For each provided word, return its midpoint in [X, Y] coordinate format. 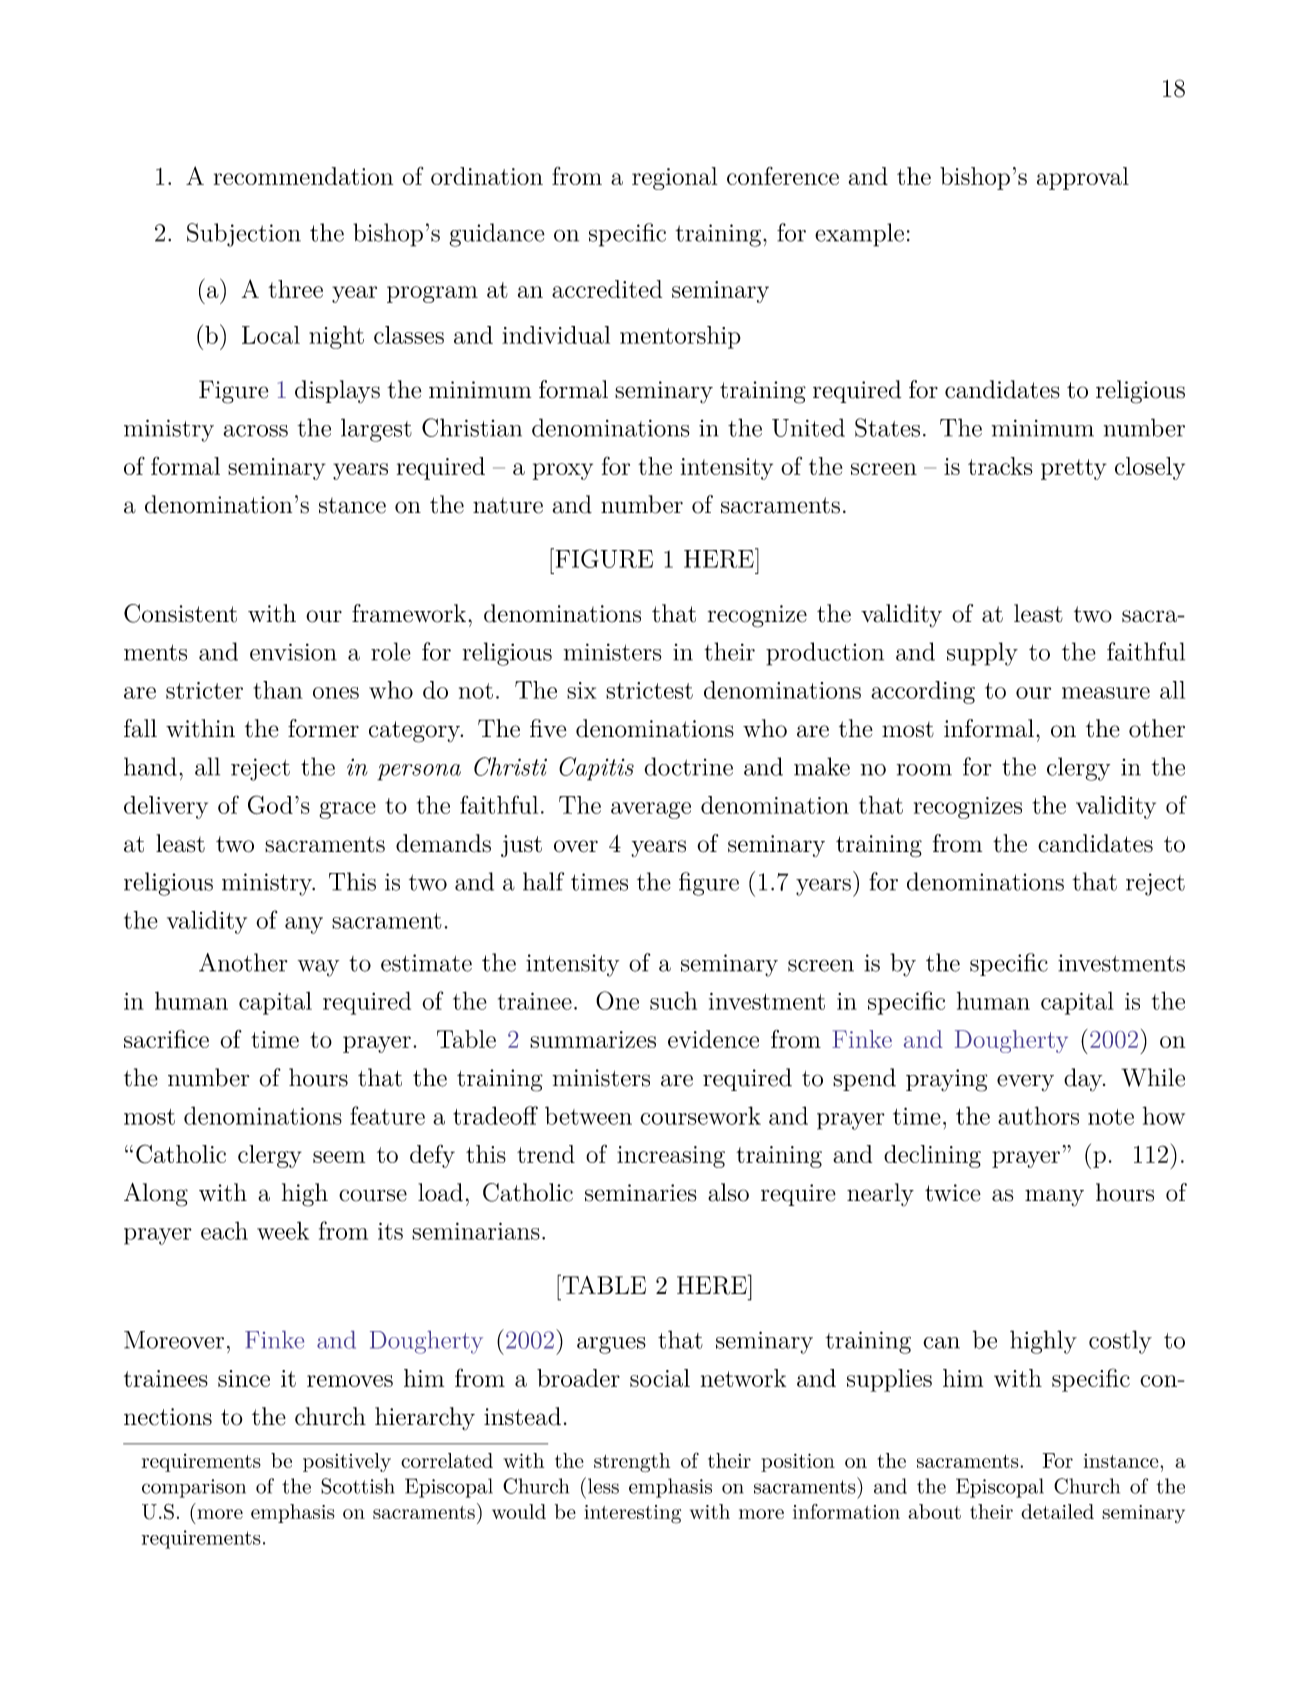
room [924, 770]
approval [1083, 178]
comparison [194, 1488]
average [651, 810]
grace [347, 810]
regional [674, 178]
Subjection [244, 235]
